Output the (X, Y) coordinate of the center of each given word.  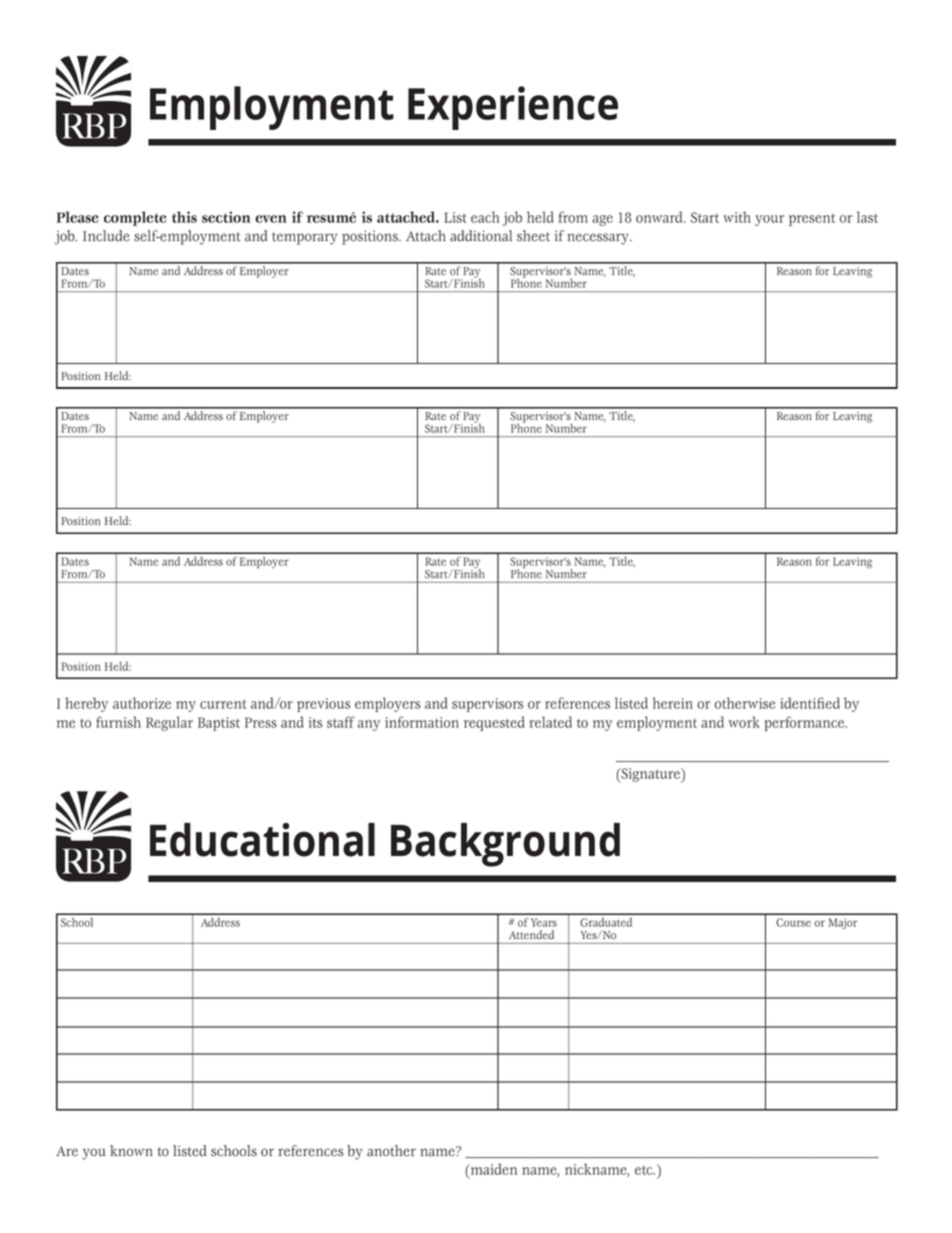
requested (494, 723)
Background (505, 845)
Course (793, 922)
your (769, 220)
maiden (492, 1170)
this (184, 217)
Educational (262, 840)
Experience (513, 108)
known (131, 1151)
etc (645, 1170)
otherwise (745, 703)
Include (106, 236)
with (737, 217)
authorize (142, 703)
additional (481, 236)
